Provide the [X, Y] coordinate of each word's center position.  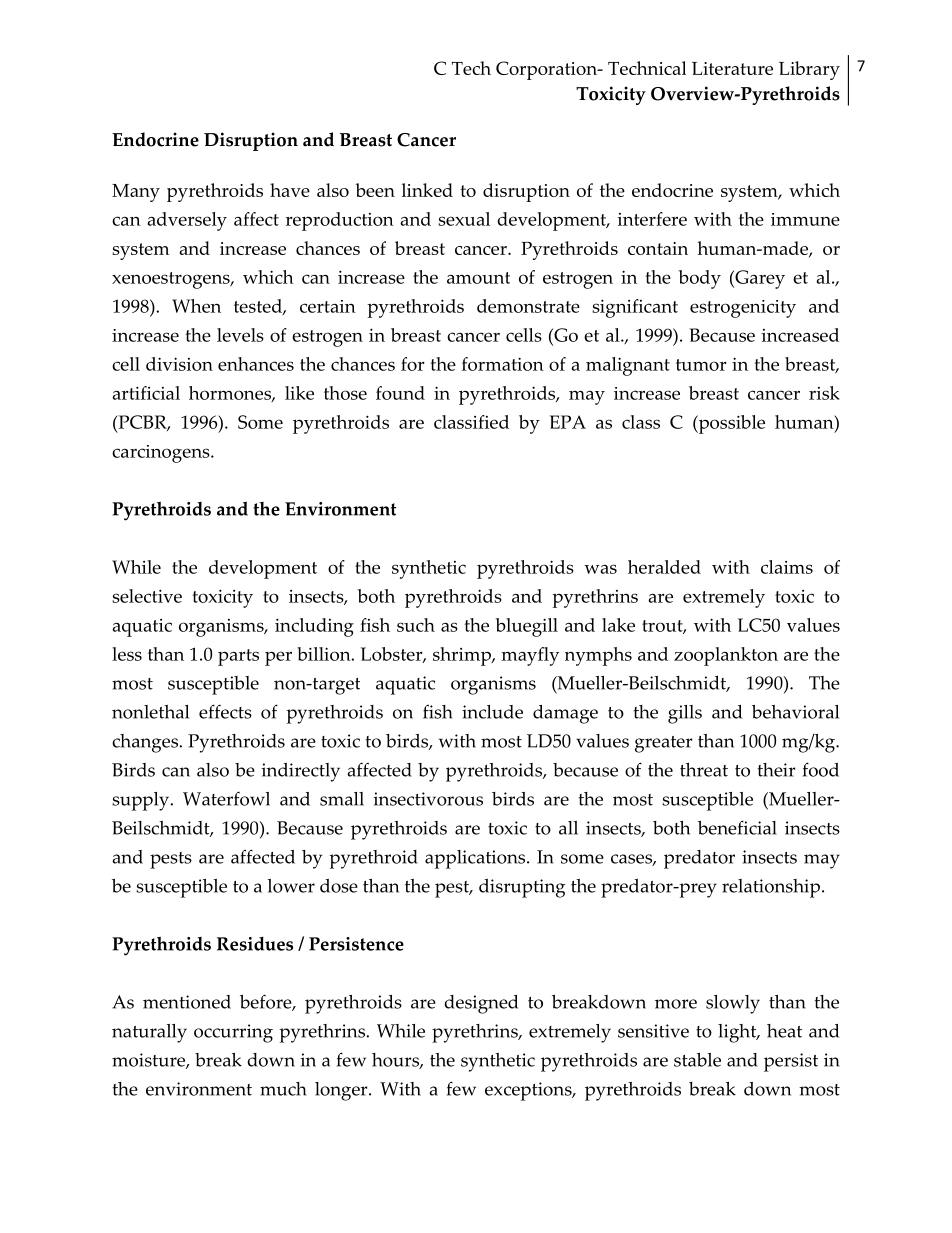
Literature [732, 68]
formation [503, 364]
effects [225, 711]
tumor [701, 365]
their [777, 770]
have [290, 190]
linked [427, 190]
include [492, 712]
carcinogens [162, 454]
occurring [233, 1033]
